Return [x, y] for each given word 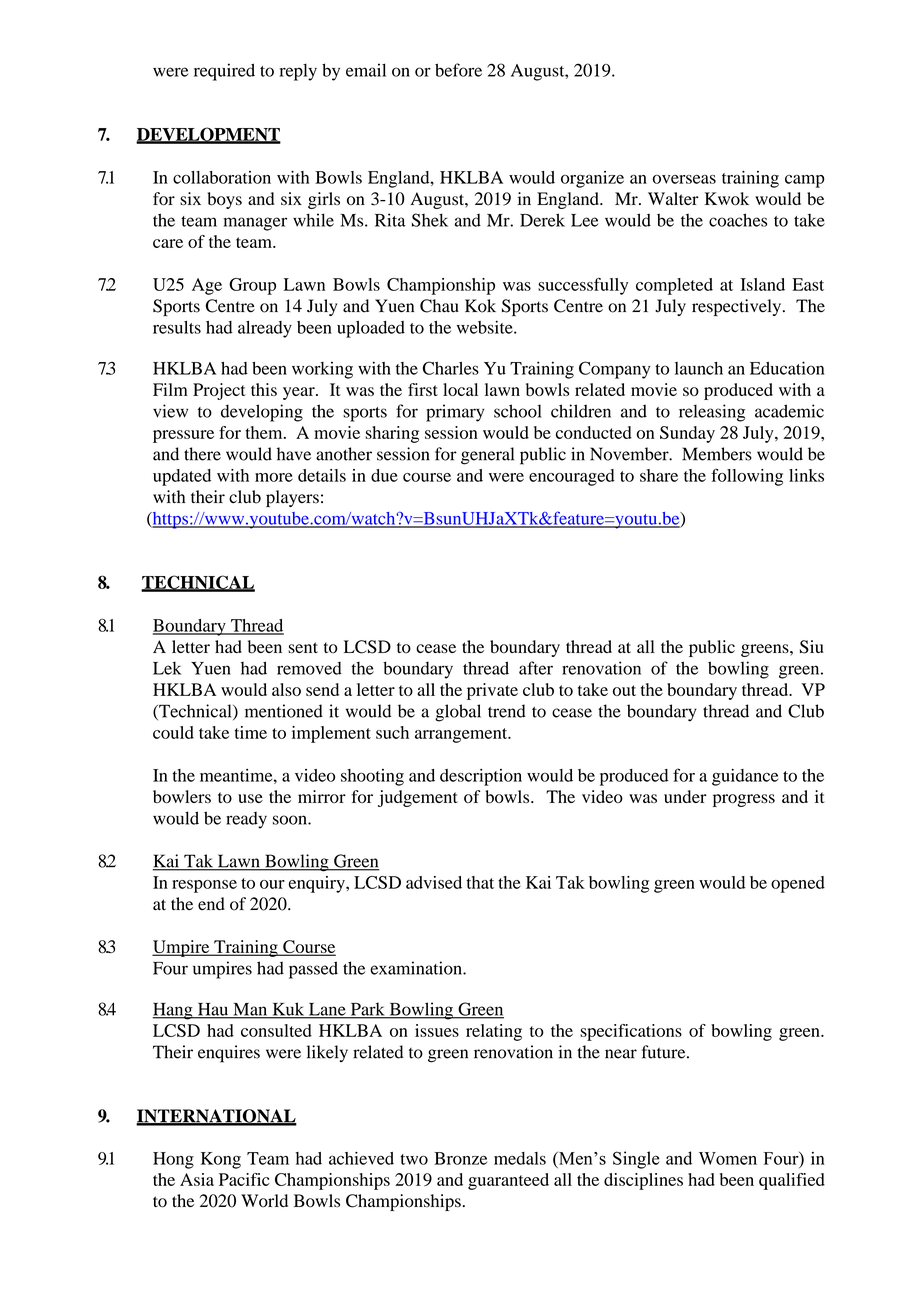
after [536, 668]
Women [728, 1158]
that [480, 882]
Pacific [244, 1179]
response [204, 886]
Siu [812, 647]
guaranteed [508, 1181]
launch [699, 368]
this [264, 389]
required [224, 72]
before [458, 70]
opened [798, 884]
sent [303, 647]
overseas [684, 179]
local [460, 389]
